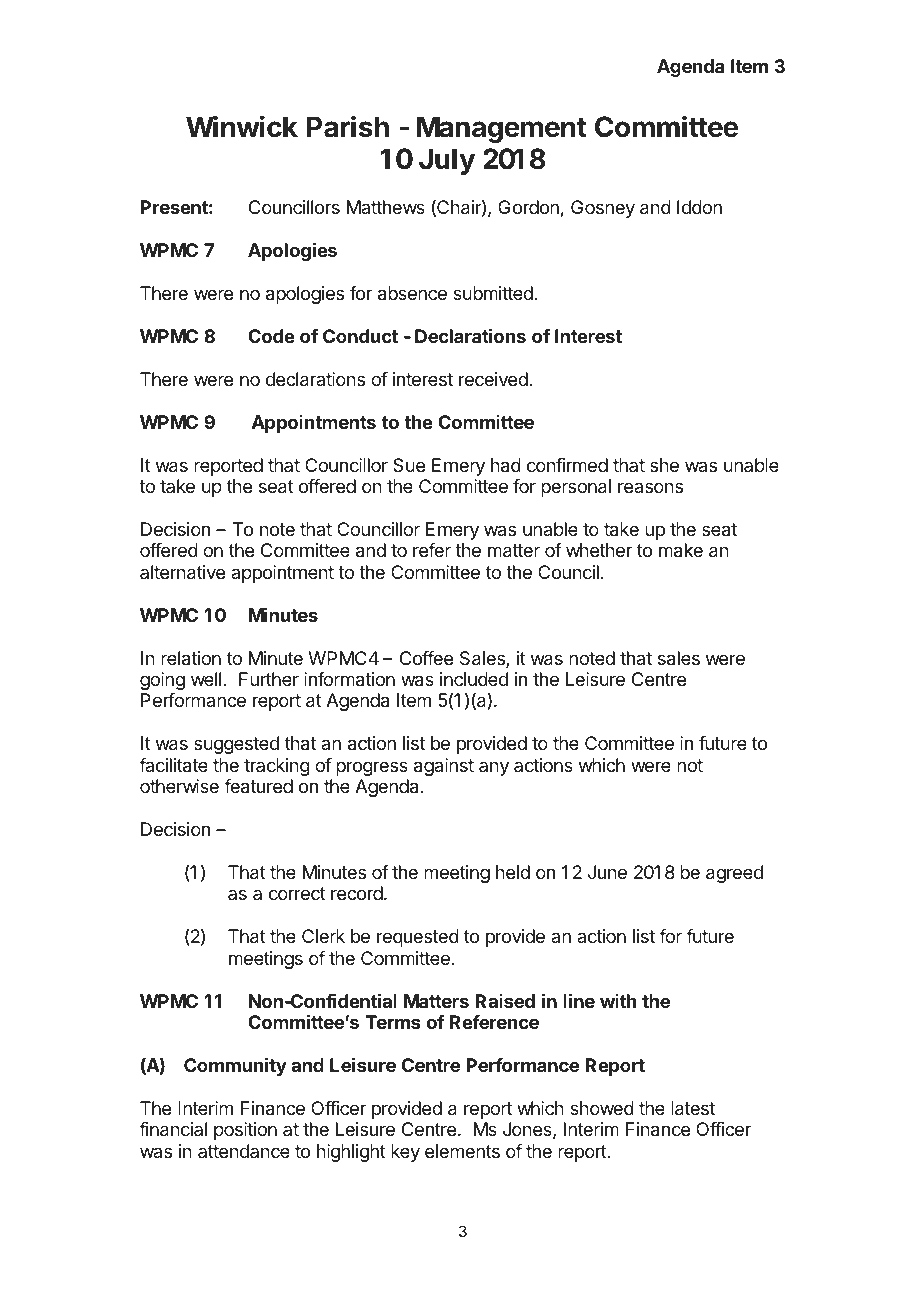 This image has height=1308, width=924. What do you see at coordinates (607, 872) in the image?
I see `June` at bounding box center [607, 872].
